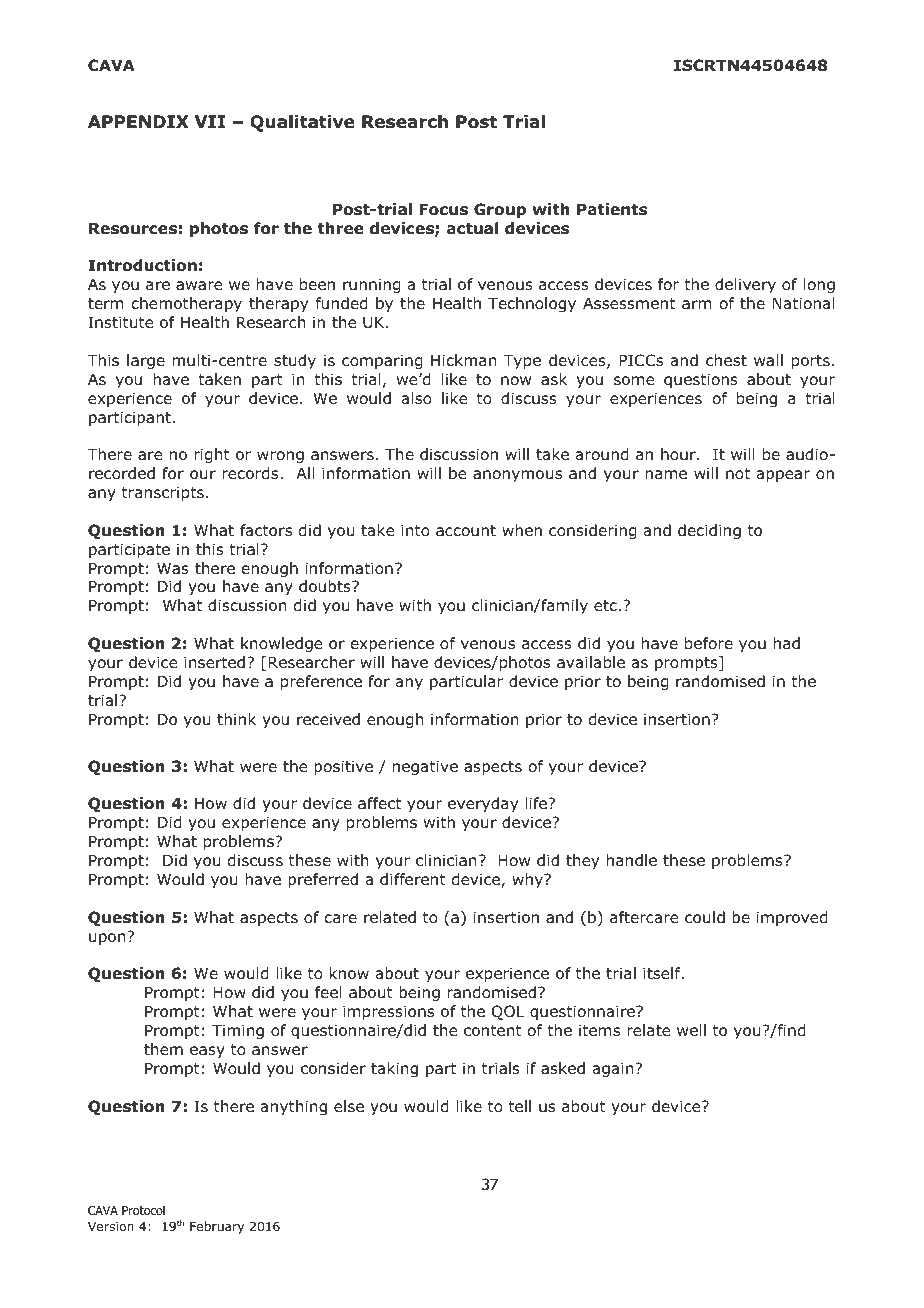 This document has height=1308, width=924. Describe the element at coordinates (146, 361) in the document. I see `large` at that location.
